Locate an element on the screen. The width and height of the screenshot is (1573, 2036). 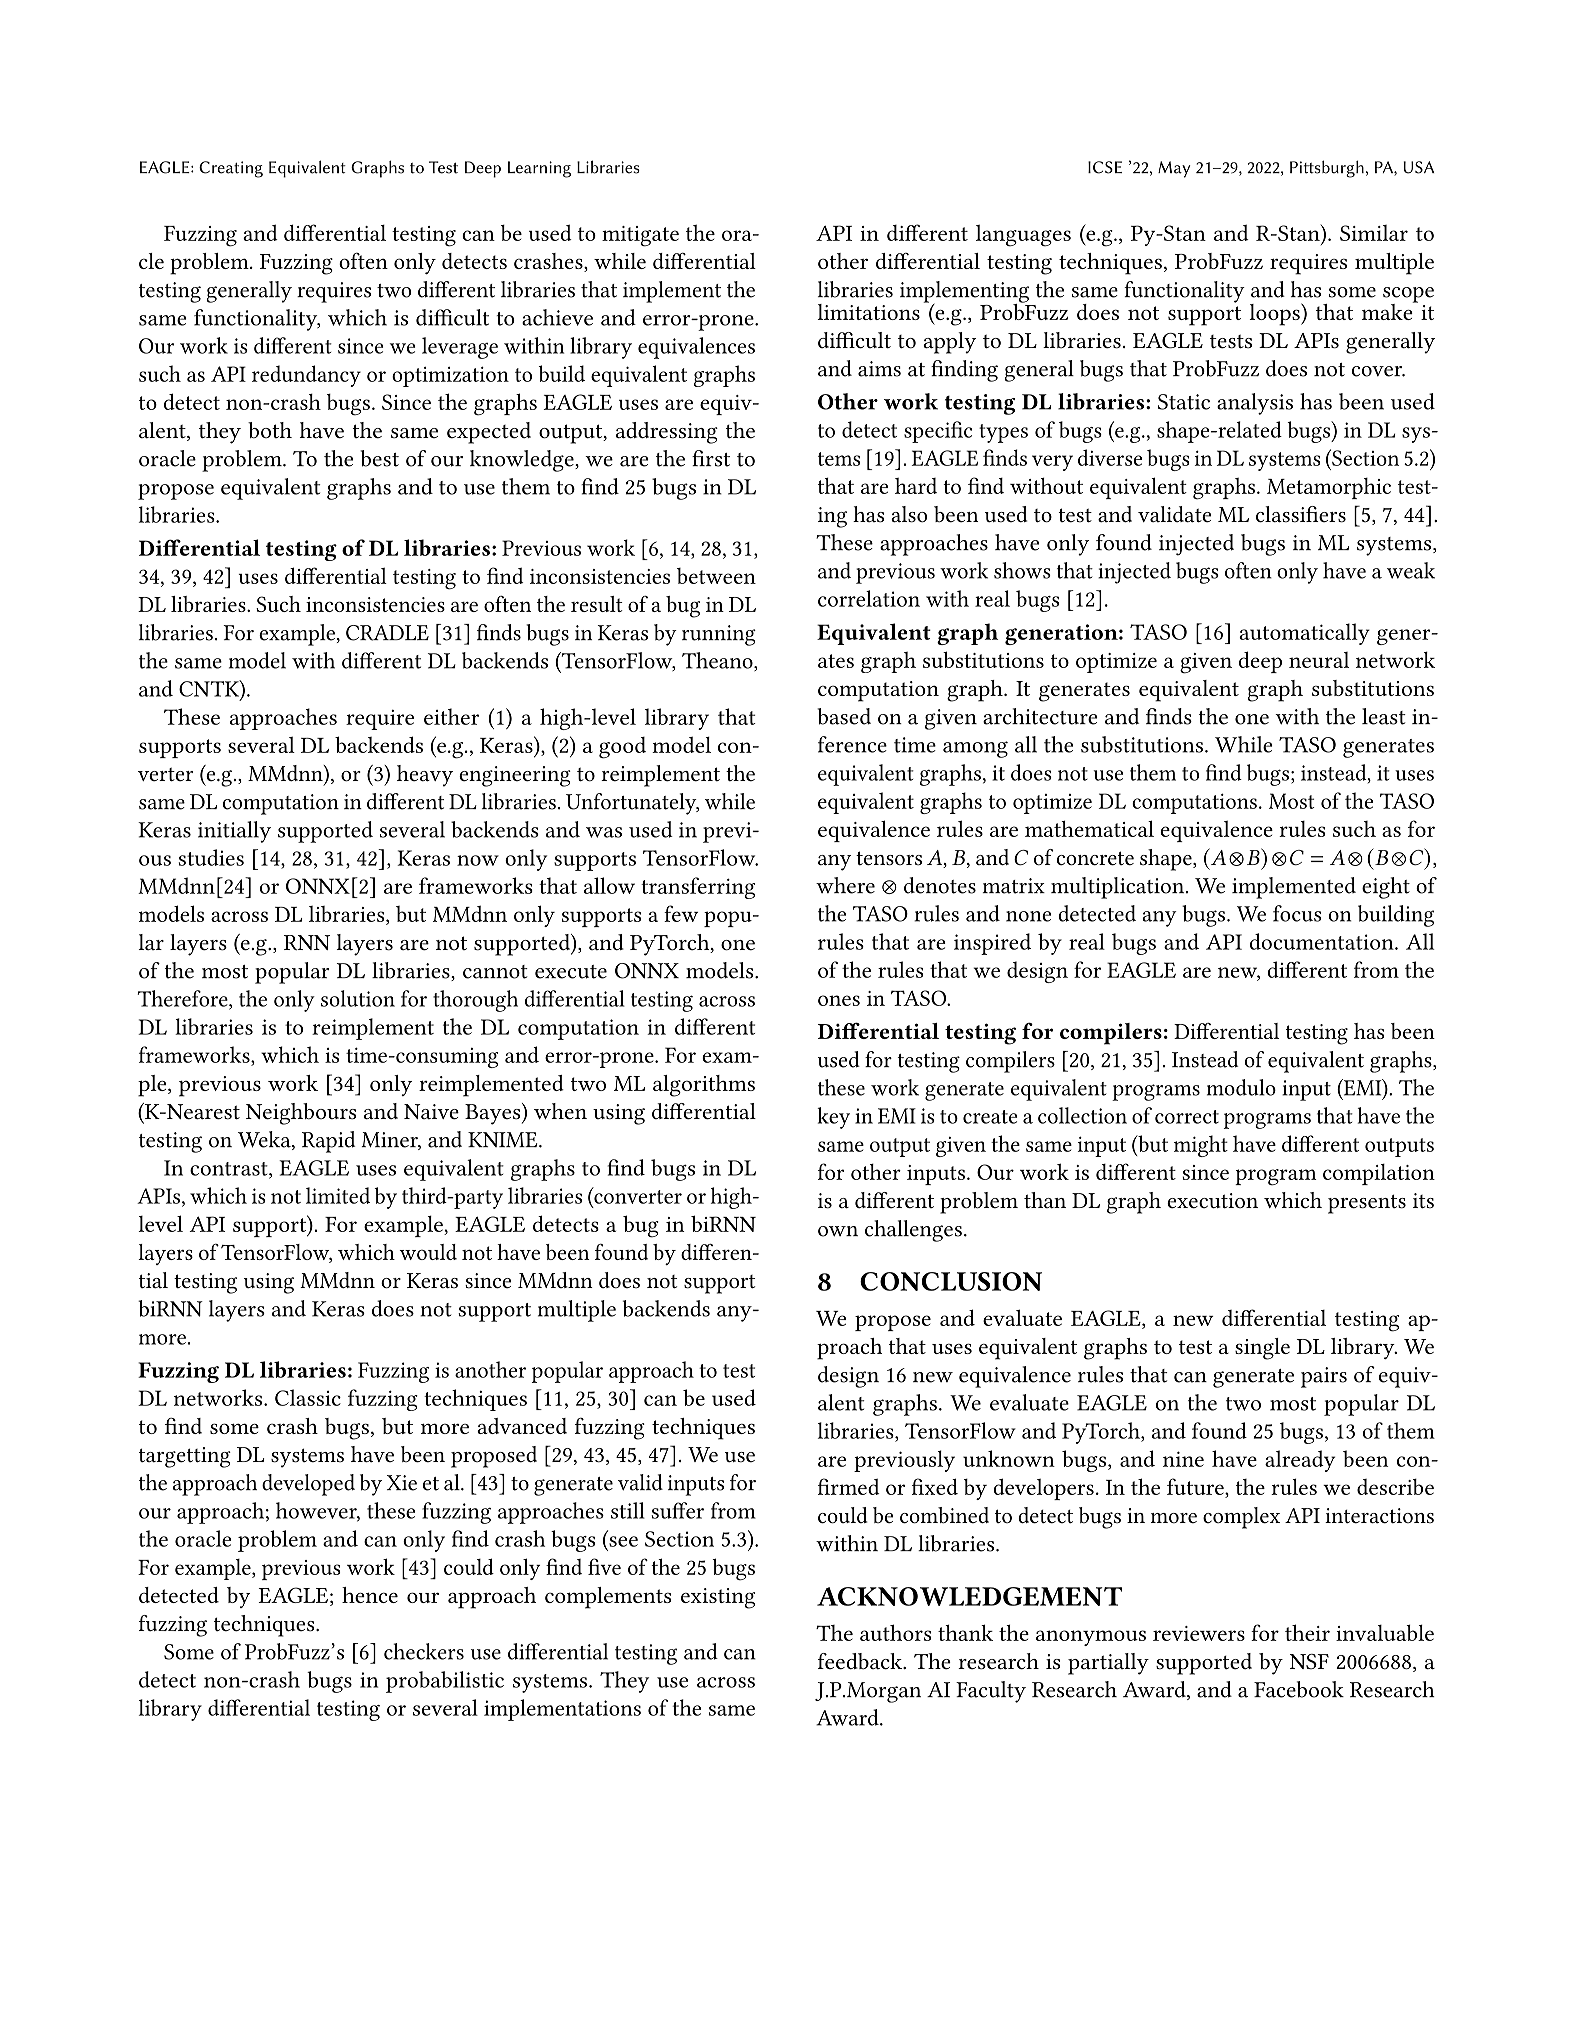
Creating is located at coordinates (231, 169).
